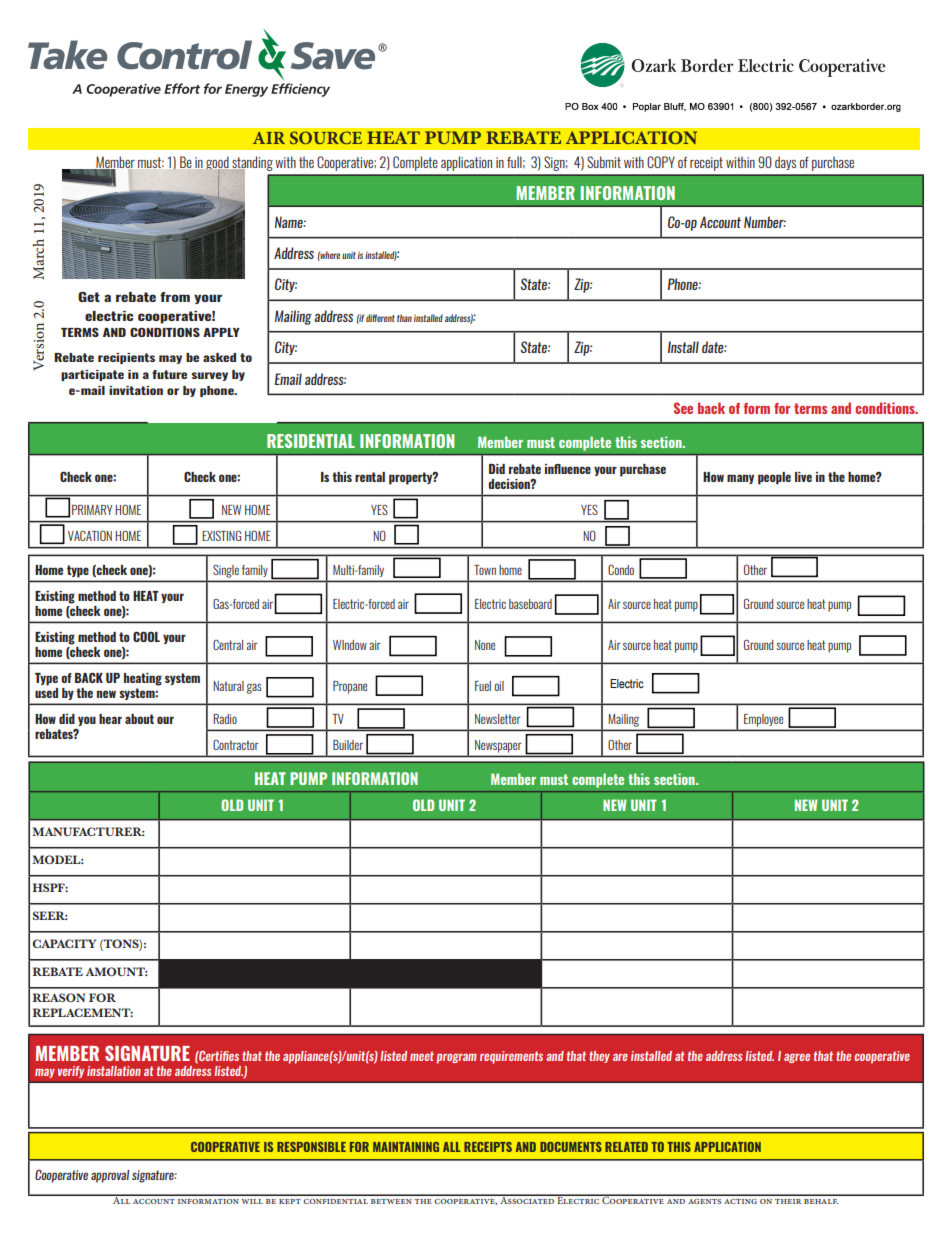  I want to click on Employee, so click(763, 720).
